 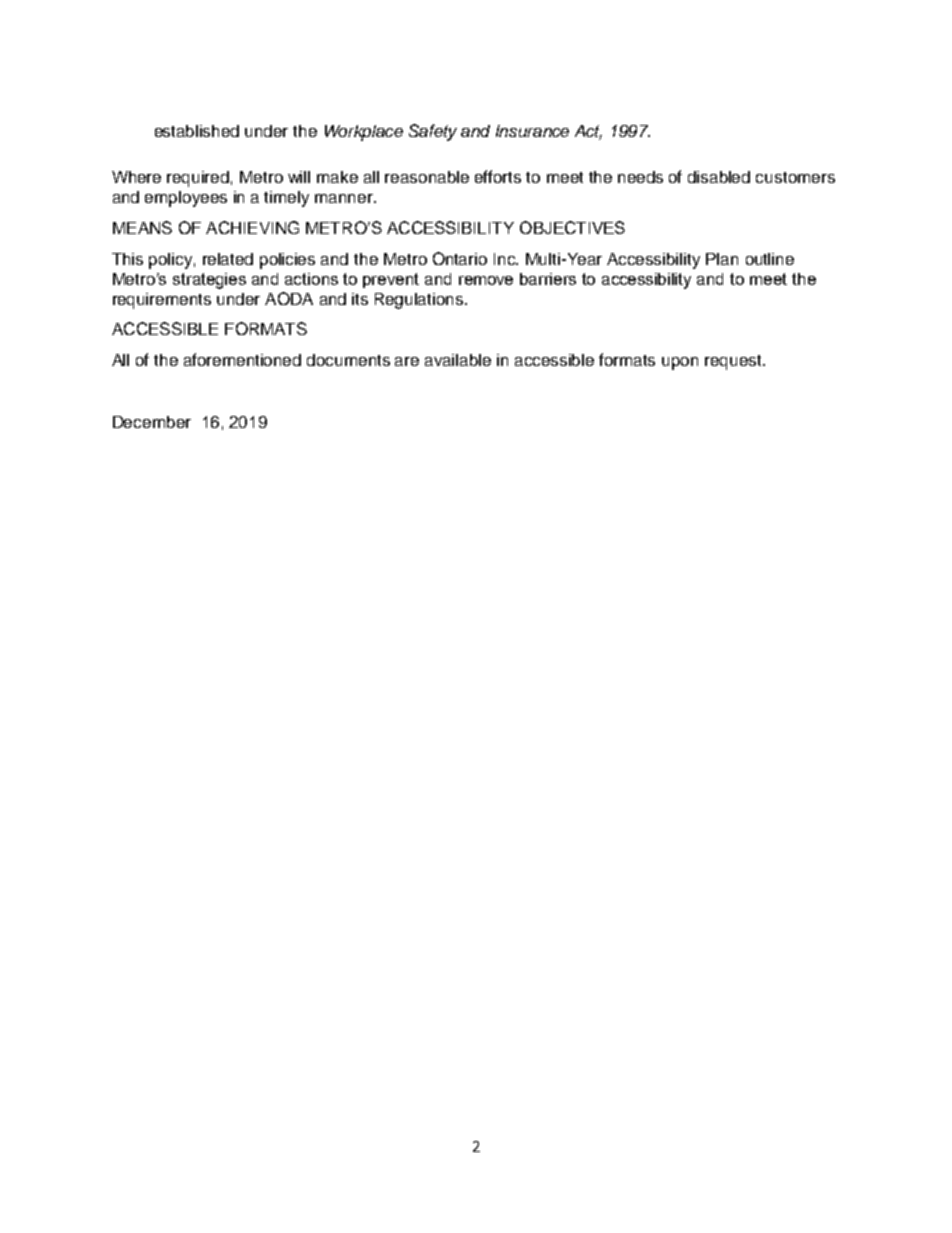 What do you see at coordinates (719, 177) in the image?
I see `disabled` at bounding box center [719, 177].
